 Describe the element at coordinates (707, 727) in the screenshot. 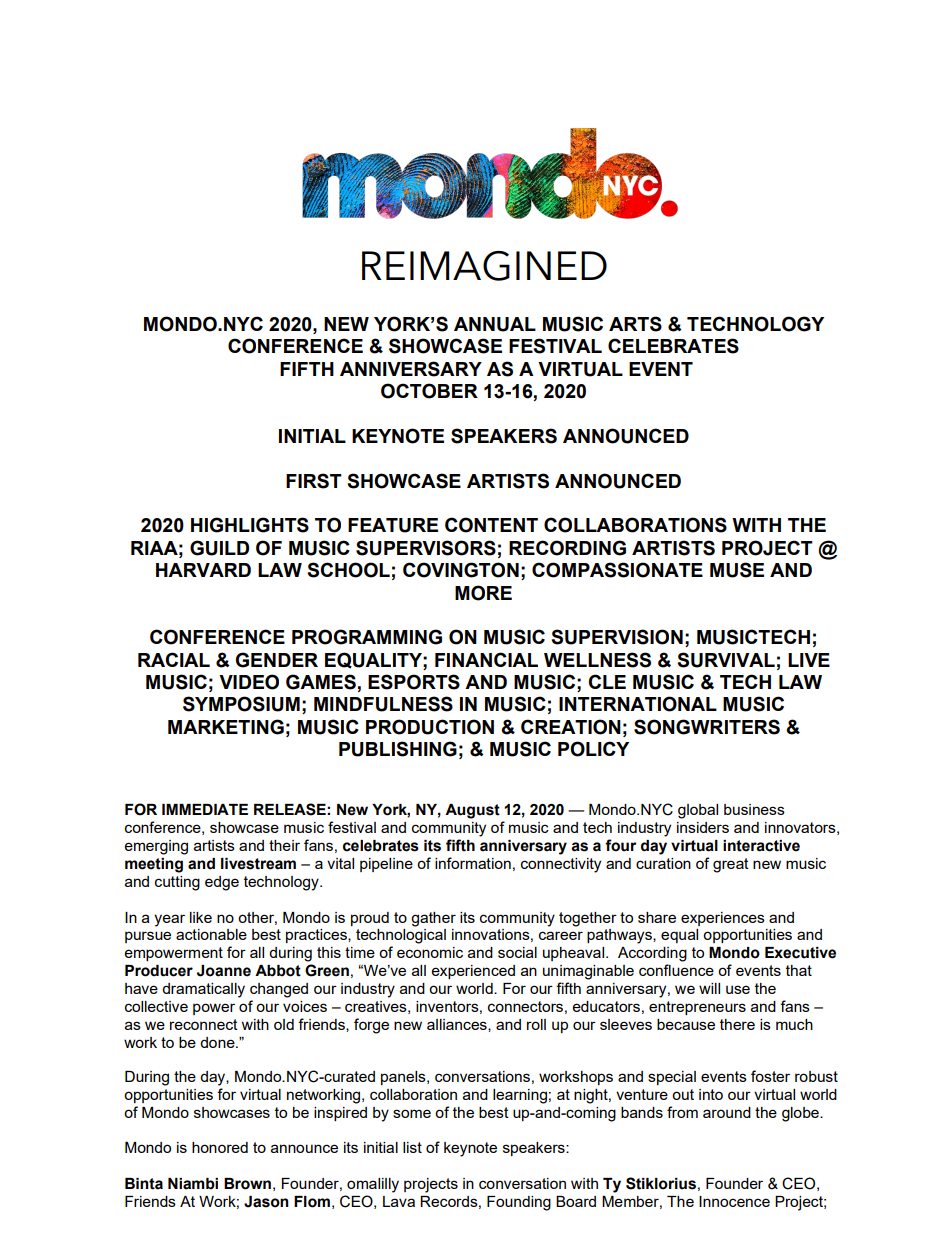

I see `SONGWRITERS` at that location.
